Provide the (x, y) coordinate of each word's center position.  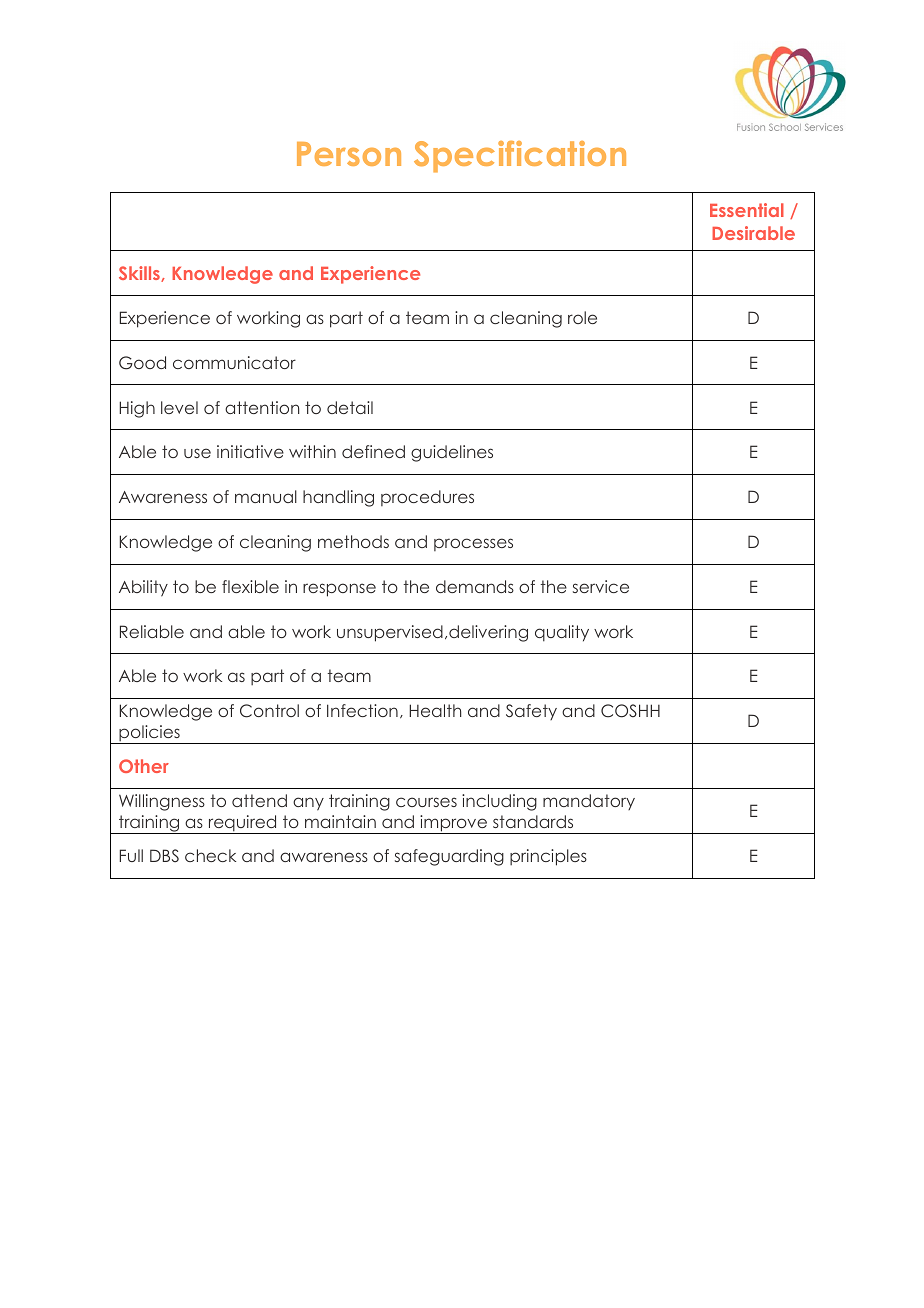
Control (269, 711)
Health (435, 710)
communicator (234, 362)
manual (266, 496)
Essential (747, 210)
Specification (520, 157)
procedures (427, 498)
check (210, 855)
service (601, 586)
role (582, 317)
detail (350, 407)
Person (349, 154)
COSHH (630, 711)
